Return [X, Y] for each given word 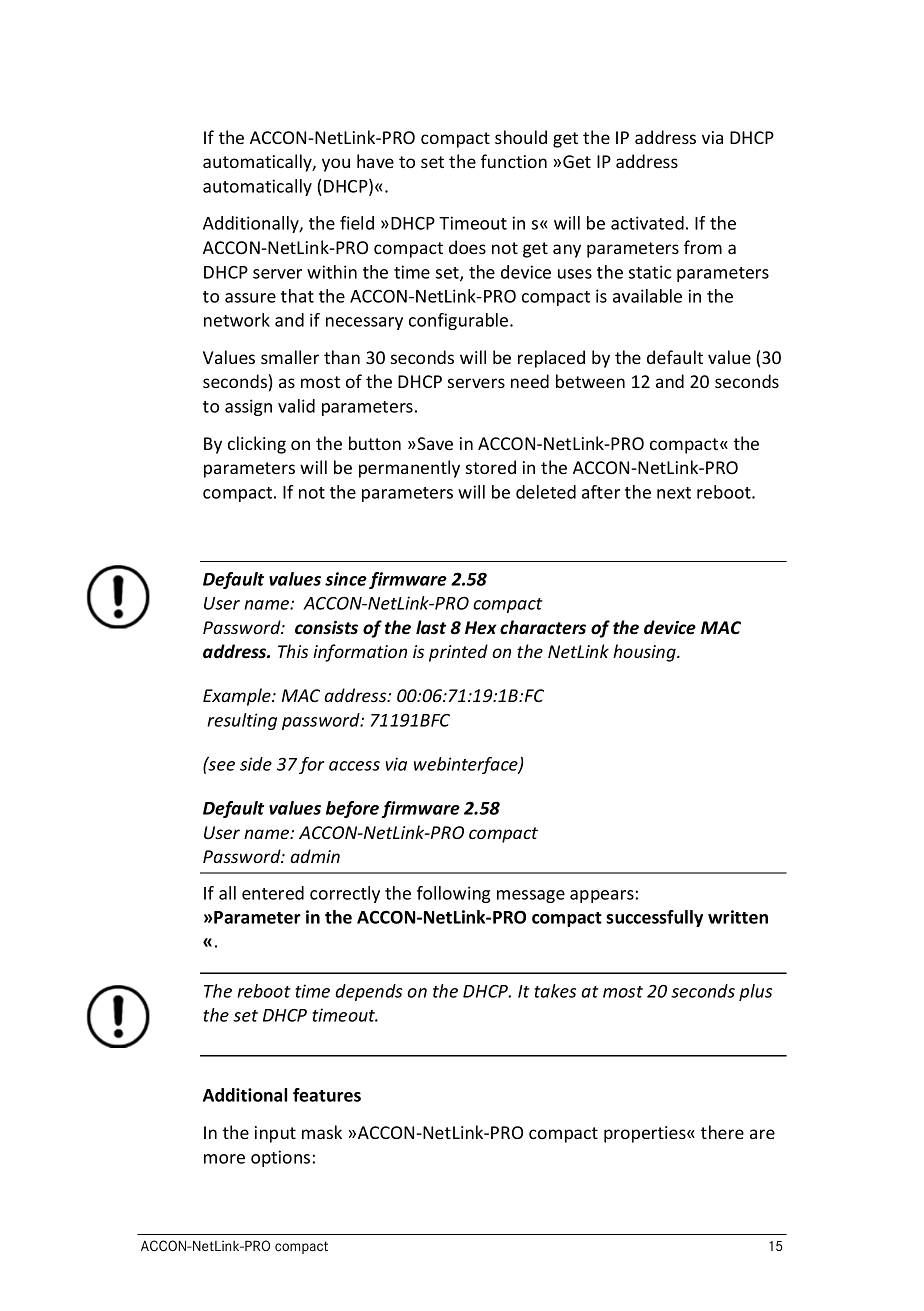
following [453, 894]
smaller [290, 357]
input [275, 1134]
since [346, 579]
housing [645, 653]
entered [273, 893]
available [647, 296]
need [530, 381]
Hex [480, 628]
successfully [654, 918]
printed [458, 653]
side [256, 764]
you [336, 165]
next [674, 493]
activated [647, 223]
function [514, 161]
